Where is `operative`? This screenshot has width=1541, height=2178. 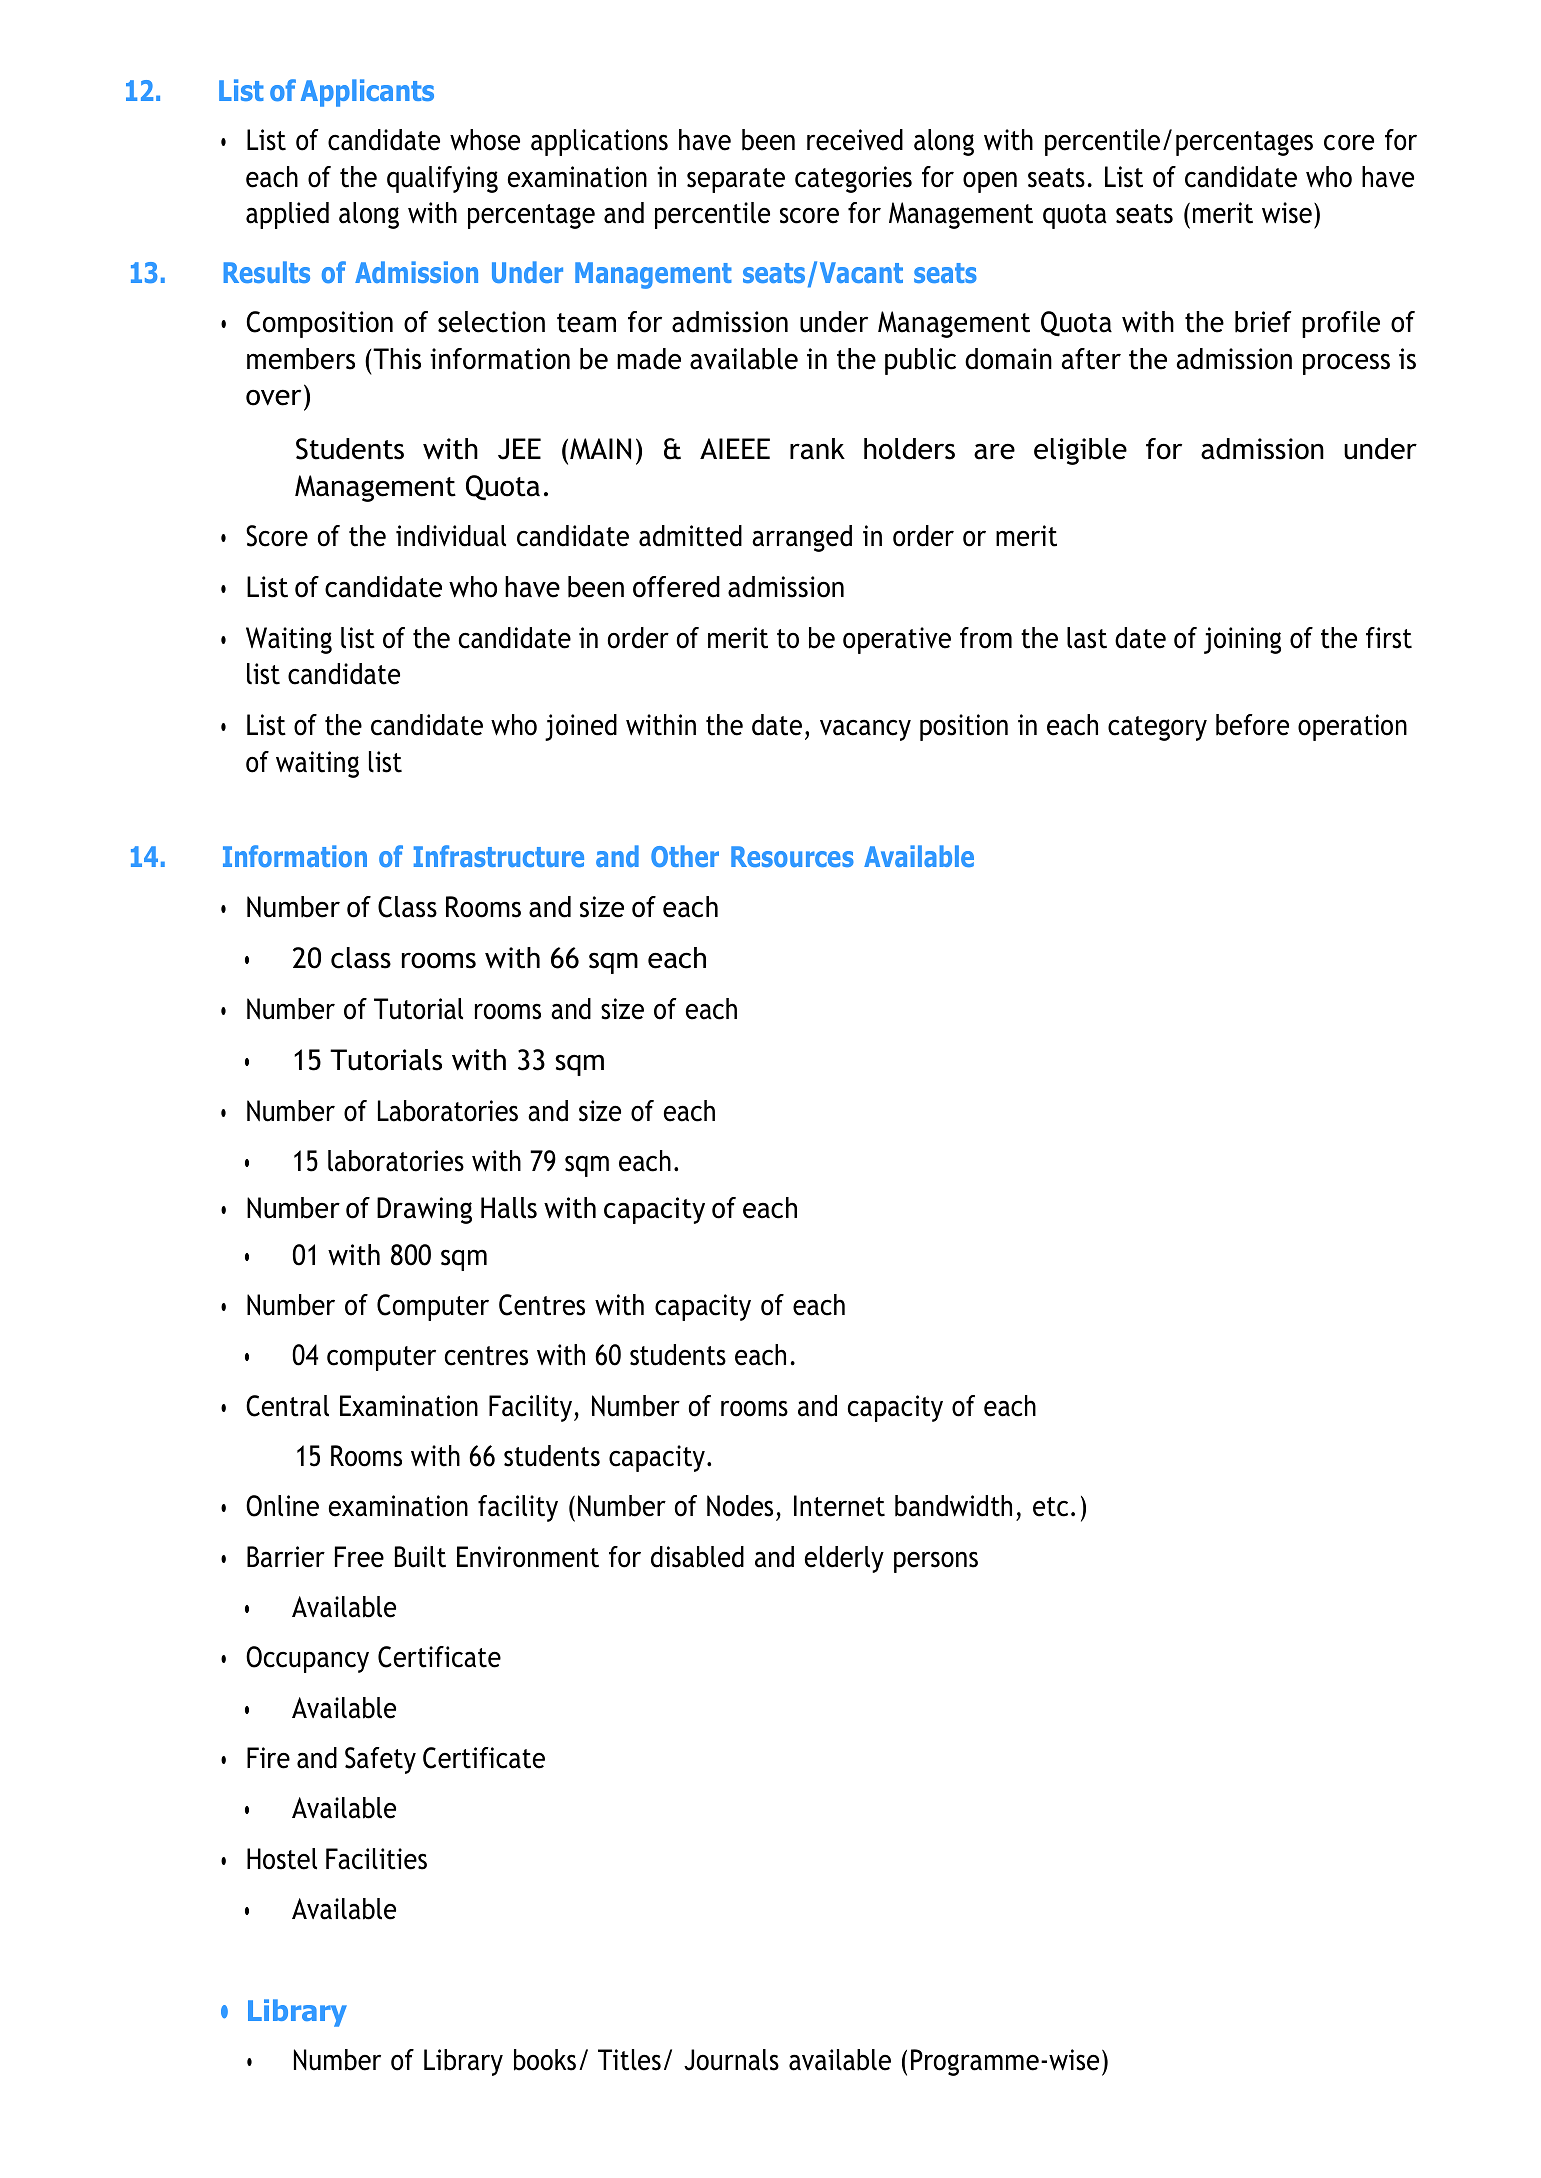 operative is located at coordinates (897, 640).
